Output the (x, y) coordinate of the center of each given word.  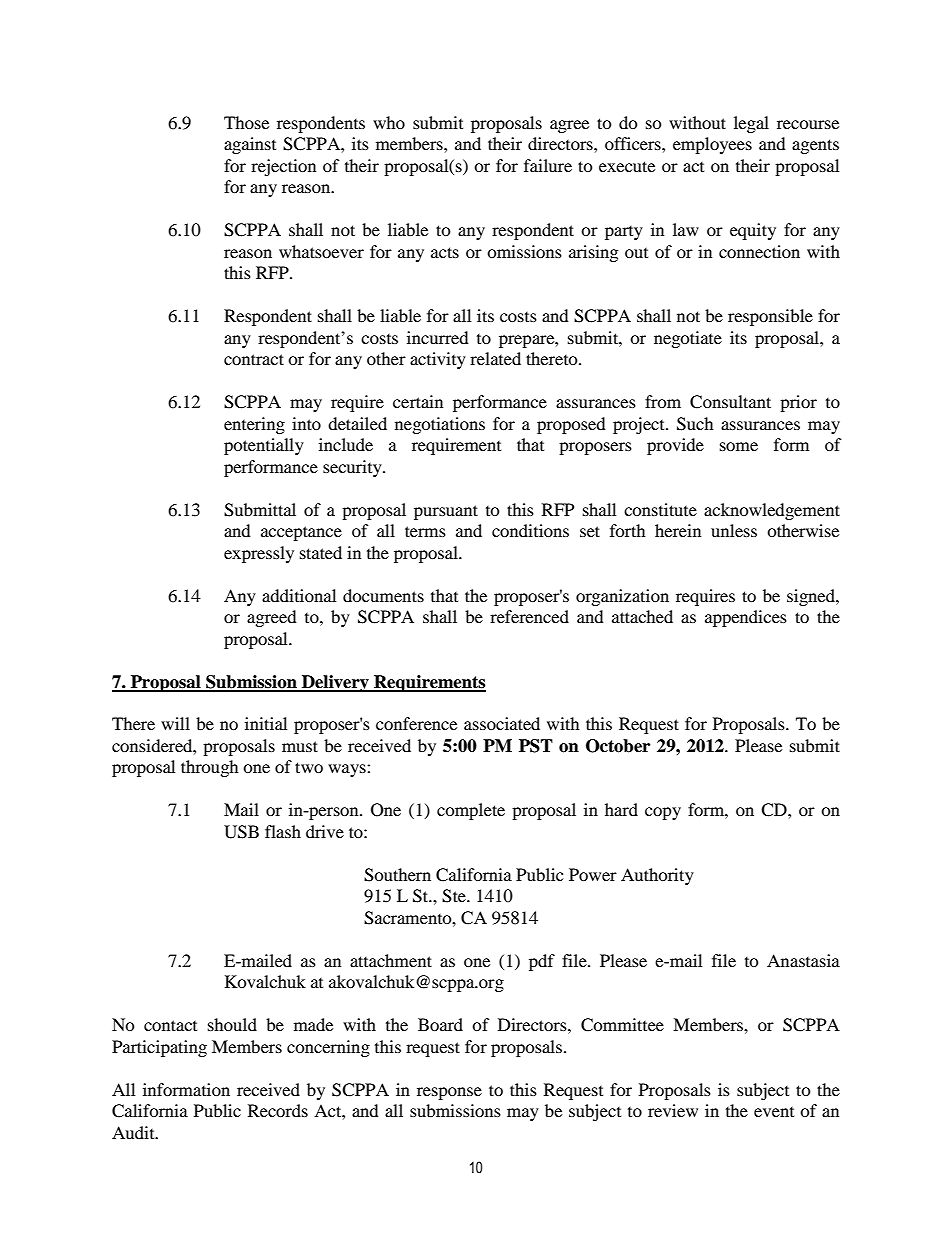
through (210, 768)
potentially (264, 446)
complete (471, 811)
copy (663, 813)
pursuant (446, 512)
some (739, 446)
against (250, 145)
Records (278, 1110)
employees (712, 145)
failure (548, 165)
